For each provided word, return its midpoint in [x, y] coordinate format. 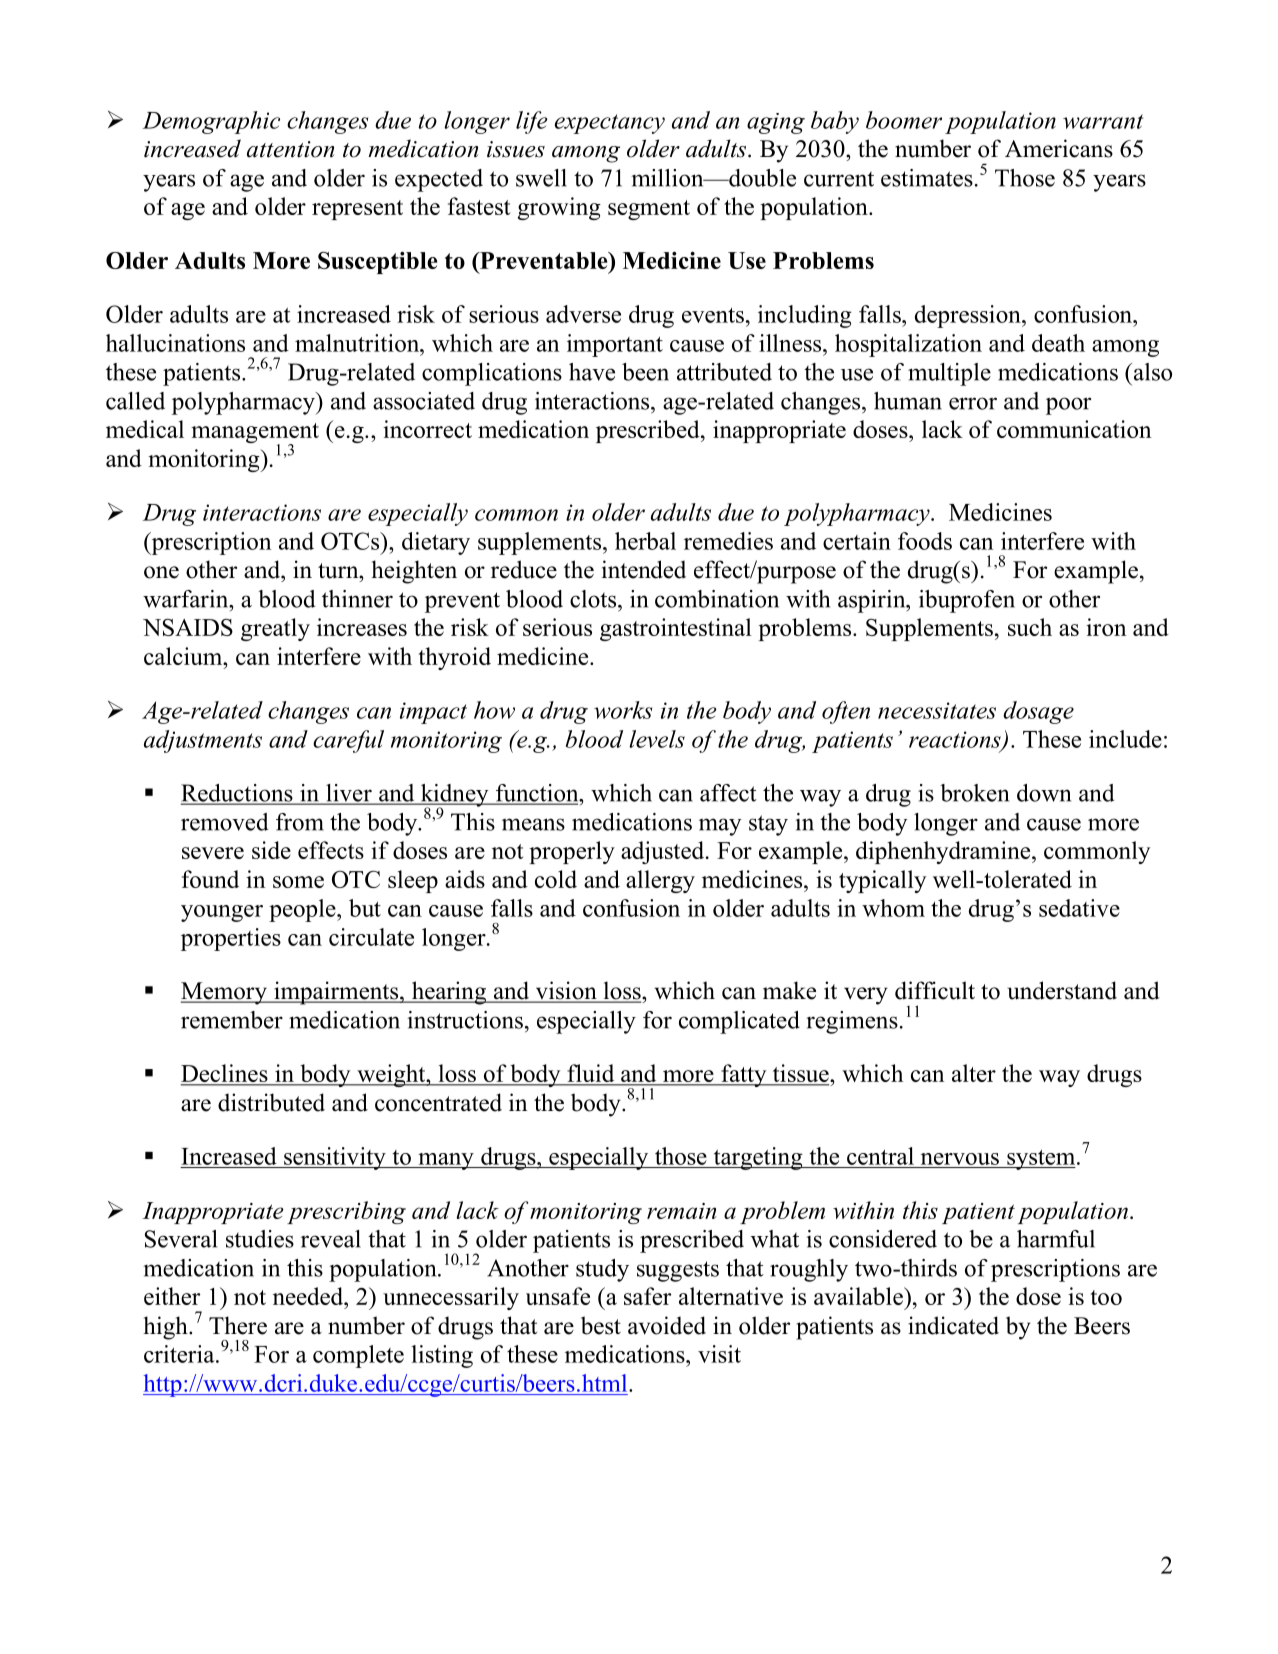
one [161, 572]
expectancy [610, 124]
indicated [953, 1325]
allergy [660, 881]
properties [231, 939]
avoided [667, 1325]
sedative [1079, 908]
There [238, 1325]
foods [925, 541]
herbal [645, 541]
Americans [1059, 148]
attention [291, 149]
